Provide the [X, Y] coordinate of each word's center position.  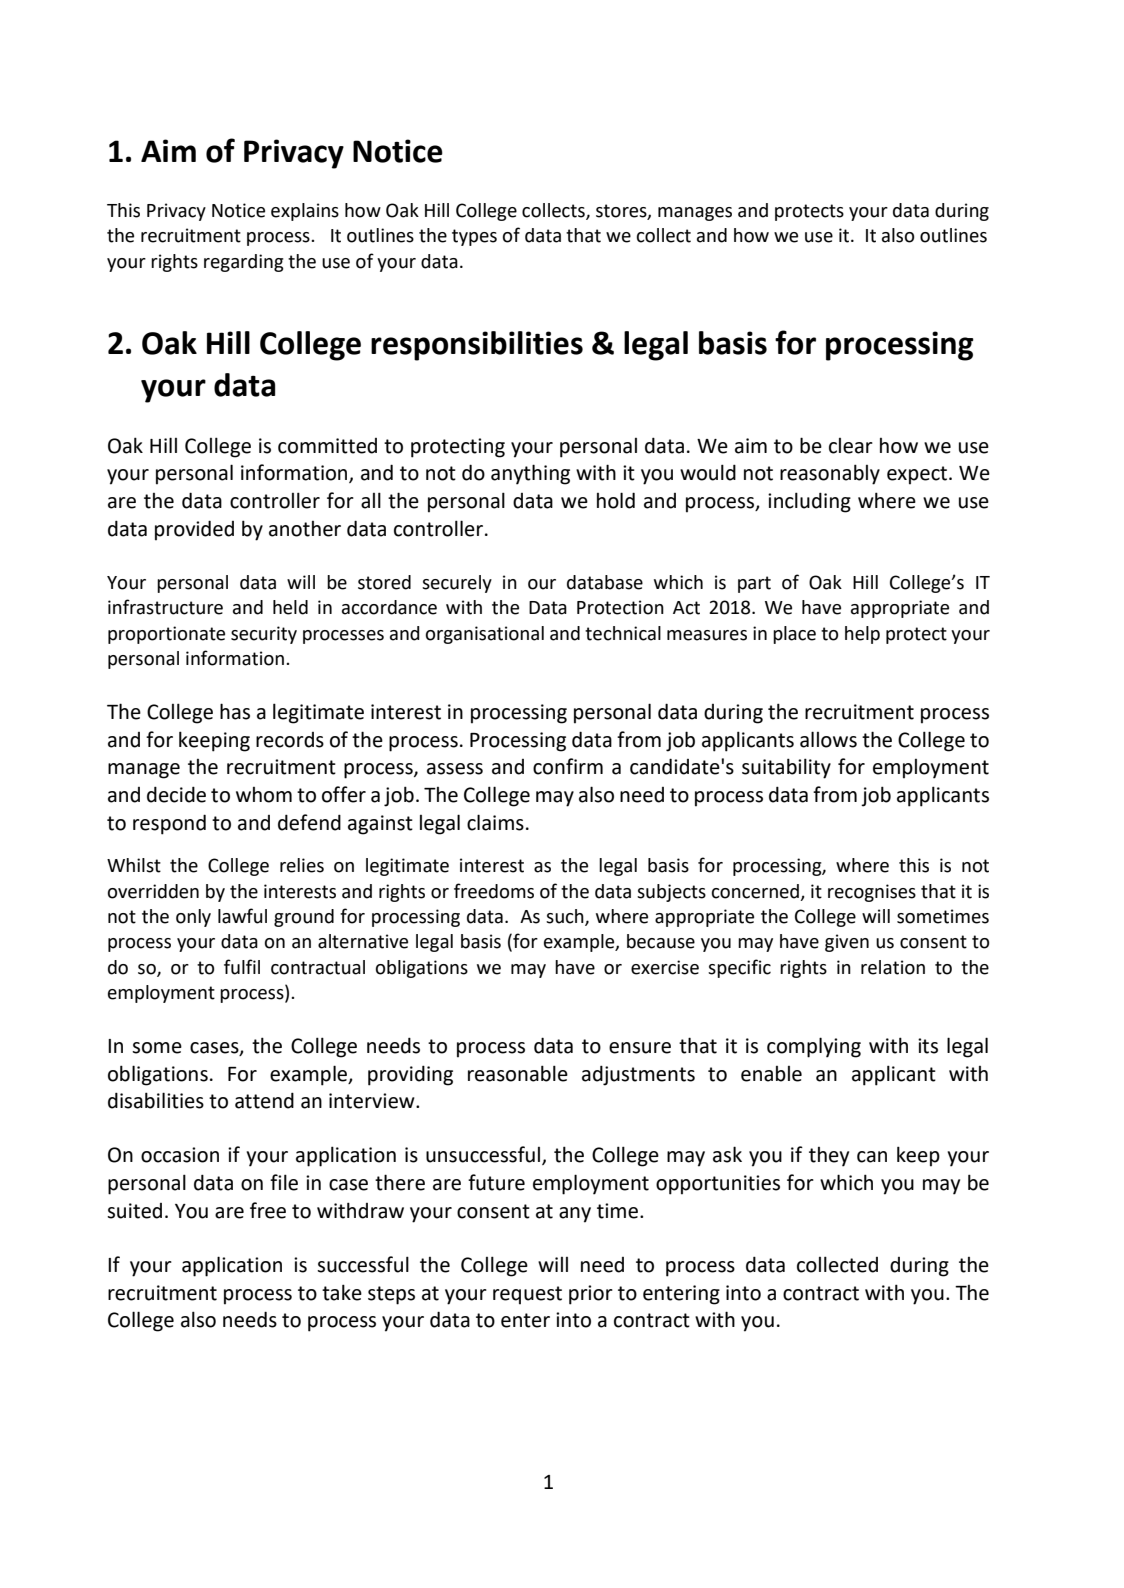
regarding [244, 263]
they [829, 1157]
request [527, 1295]
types [474, 237]
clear [851, 446]
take [342, 1292]
